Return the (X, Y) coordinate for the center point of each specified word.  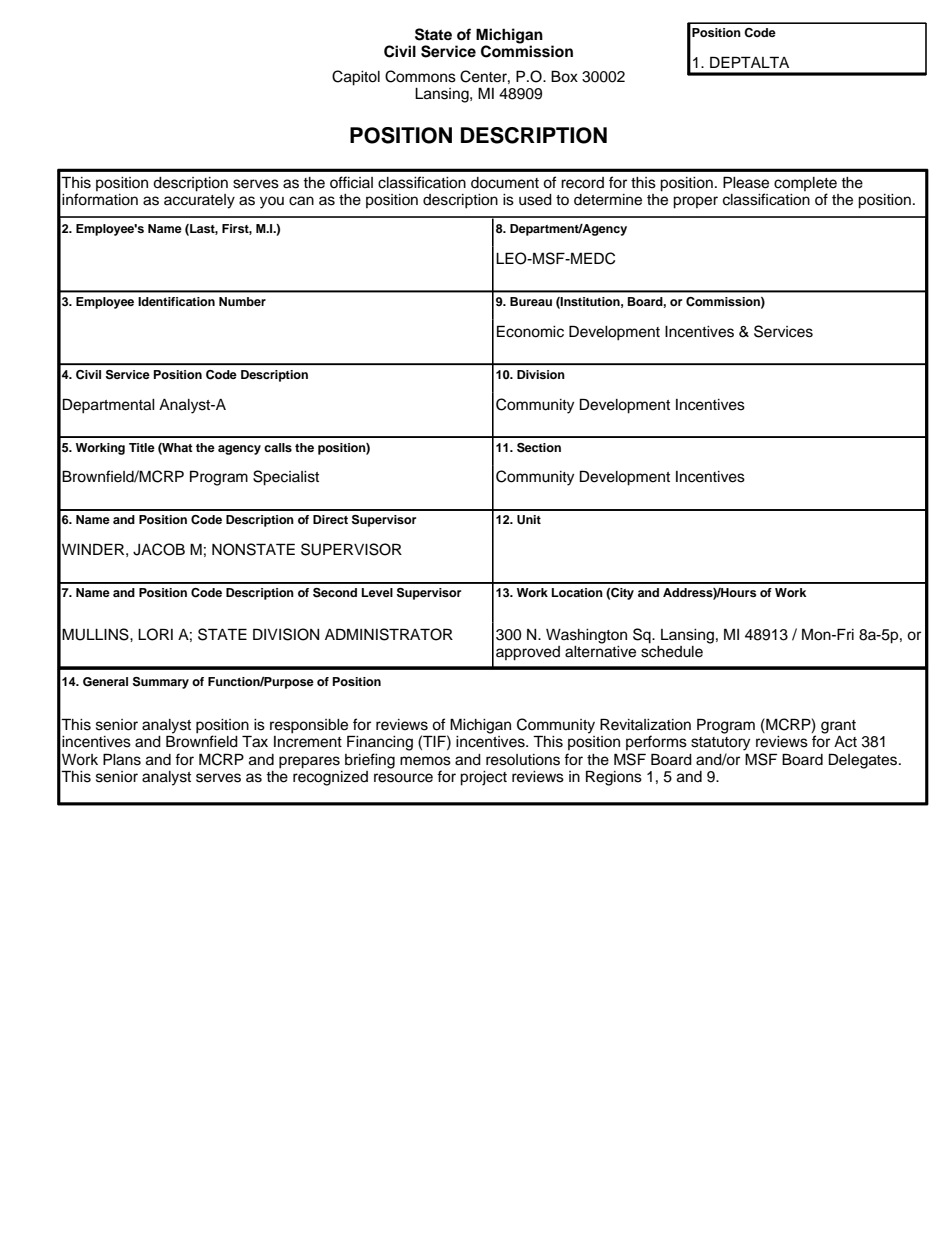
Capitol (356, 78)
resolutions (523, 760)
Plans (122, 759)
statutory (720, 744)
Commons (420, 76)
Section (539, 448)
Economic (530, 331)
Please (746, 182)
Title (142, 447)
